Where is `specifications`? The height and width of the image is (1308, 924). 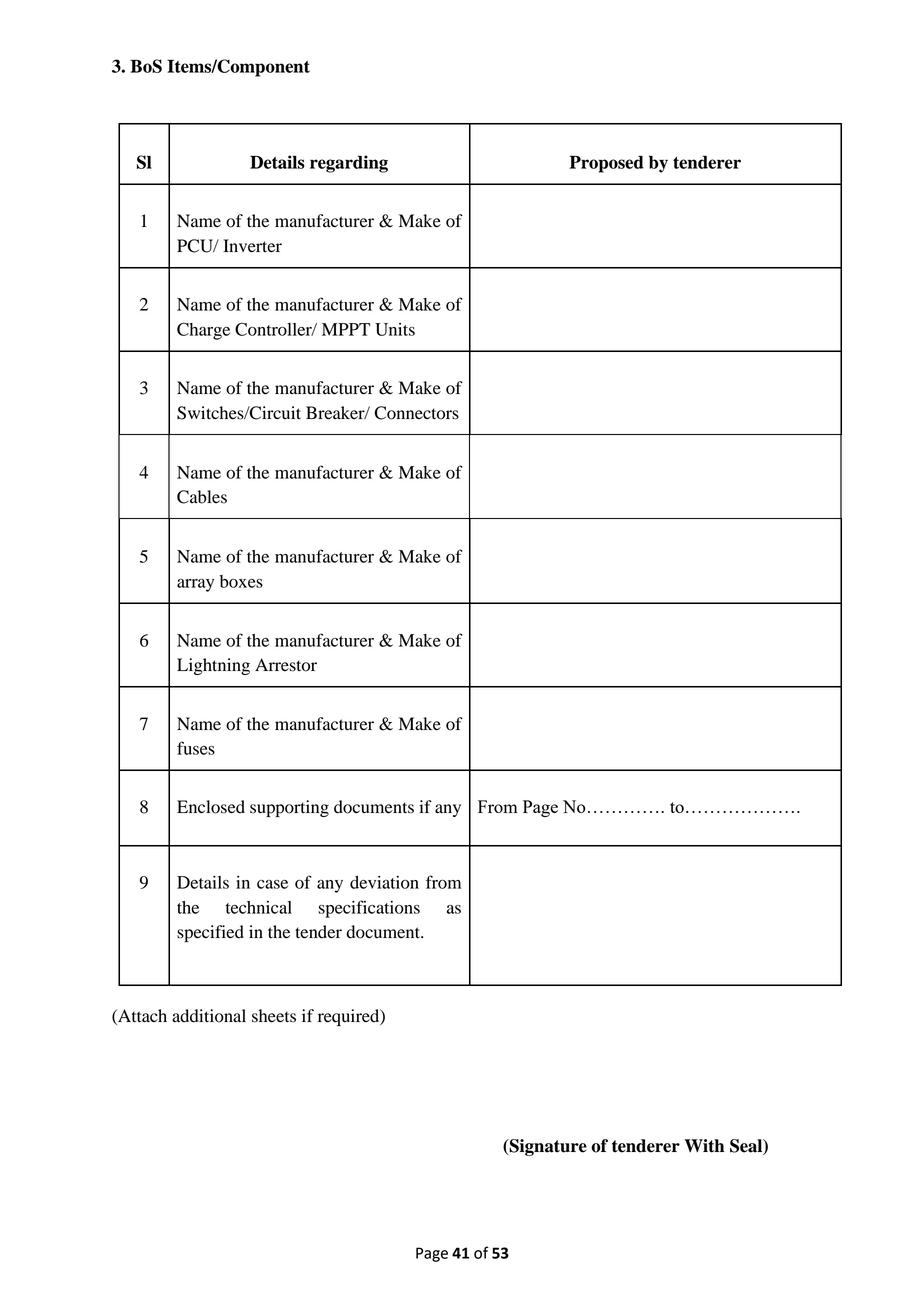
specifications is located at coordinates (369, 909).
